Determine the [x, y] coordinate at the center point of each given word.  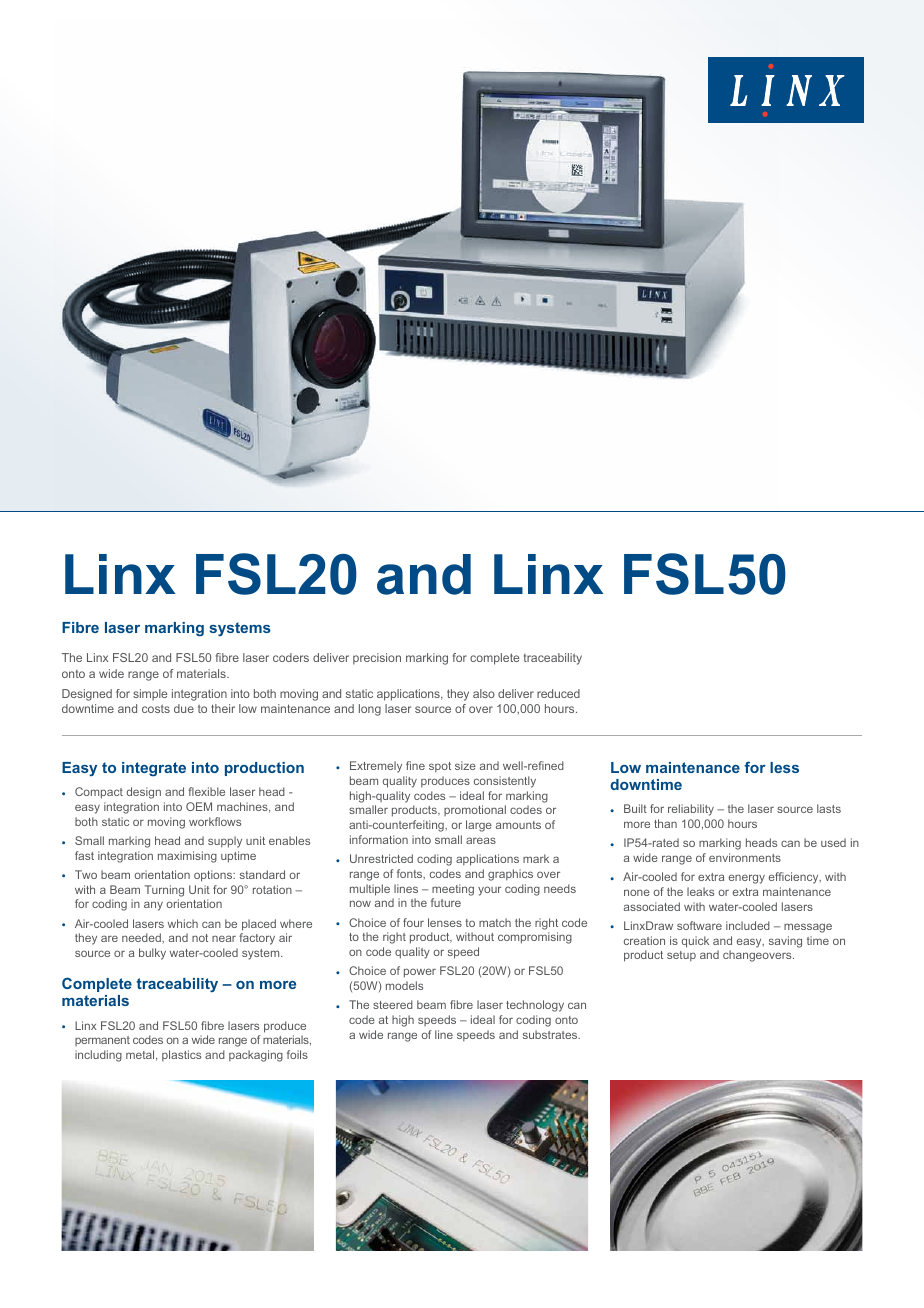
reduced [558, 693]
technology [535, 1006]
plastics [181, 1055]
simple [150, 695]
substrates [551, 1034]
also [484, 693]
